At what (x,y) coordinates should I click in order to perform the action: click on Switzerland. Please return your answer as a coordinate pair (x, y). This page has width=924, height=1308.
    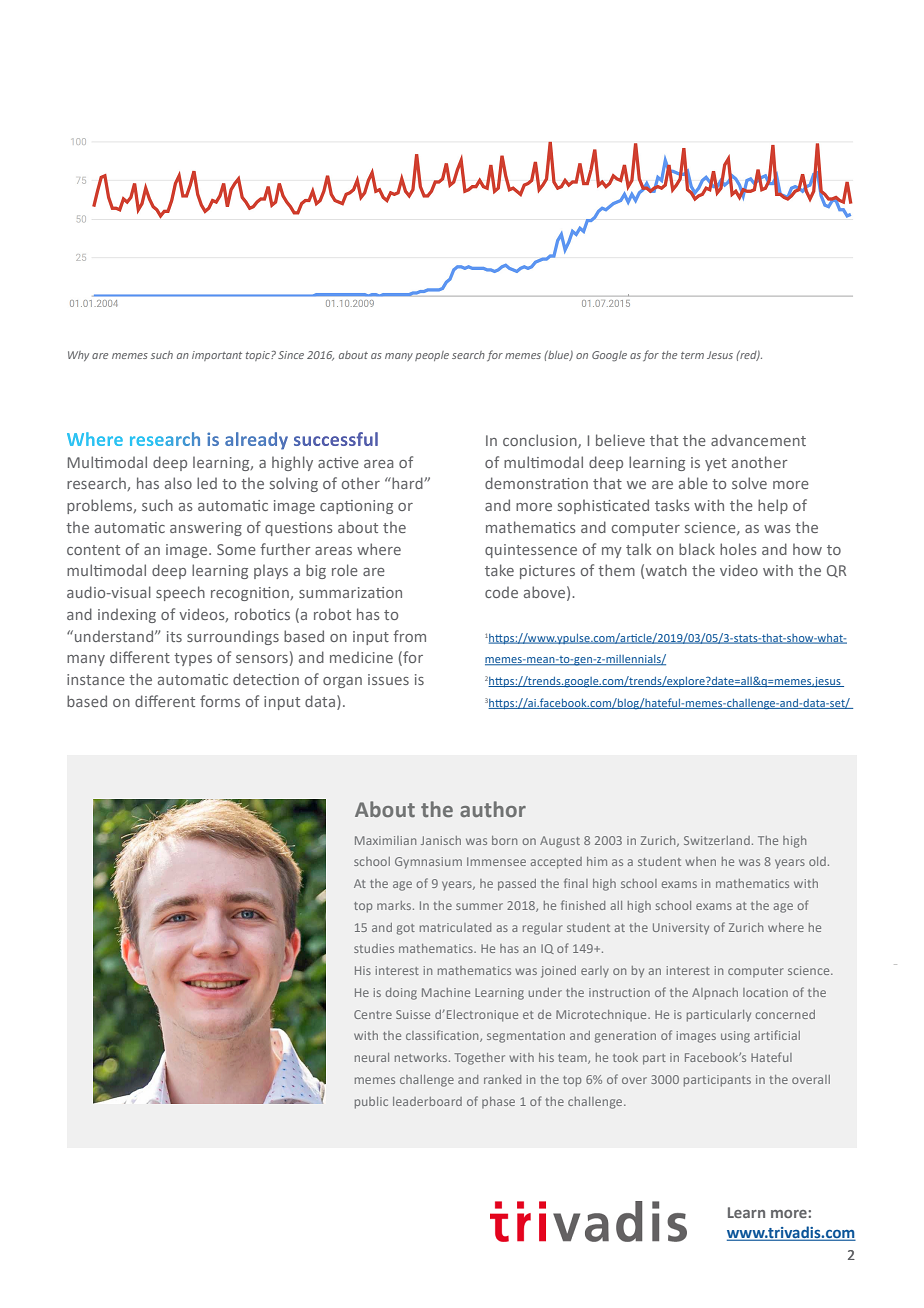
    Looking at the image, I should click on (717, 840).
